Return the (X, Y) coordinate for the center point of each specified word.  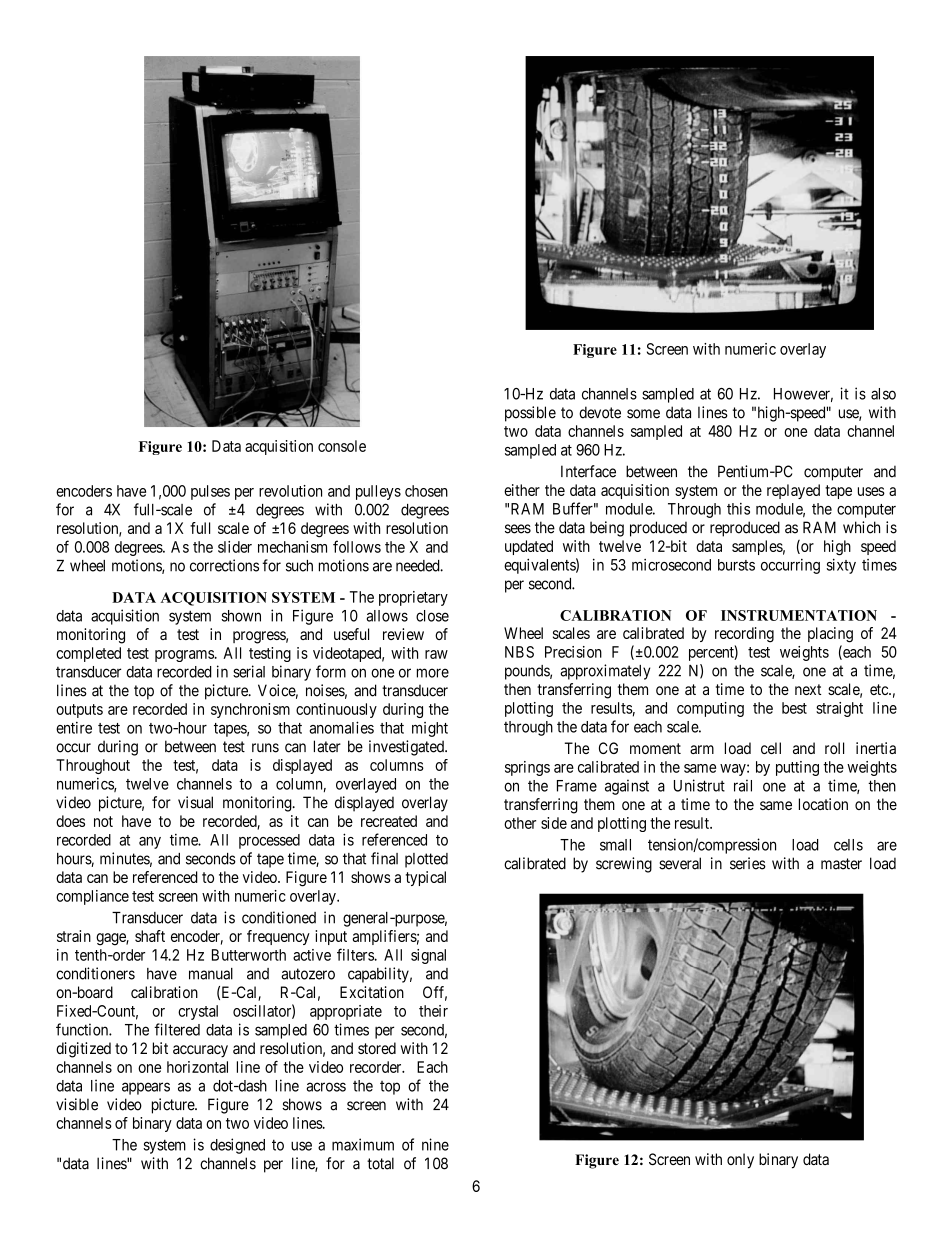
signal (428, 956)
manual (211, 974)
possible (530, 414)
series (748, 863)
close (432, 616)
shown (241, 616)
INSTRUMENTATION (799, 615)
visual (195, 802)
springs (527, 768)
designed (237, 1146)
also (883, 394)
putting (797, 768)
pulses (210, 492)
